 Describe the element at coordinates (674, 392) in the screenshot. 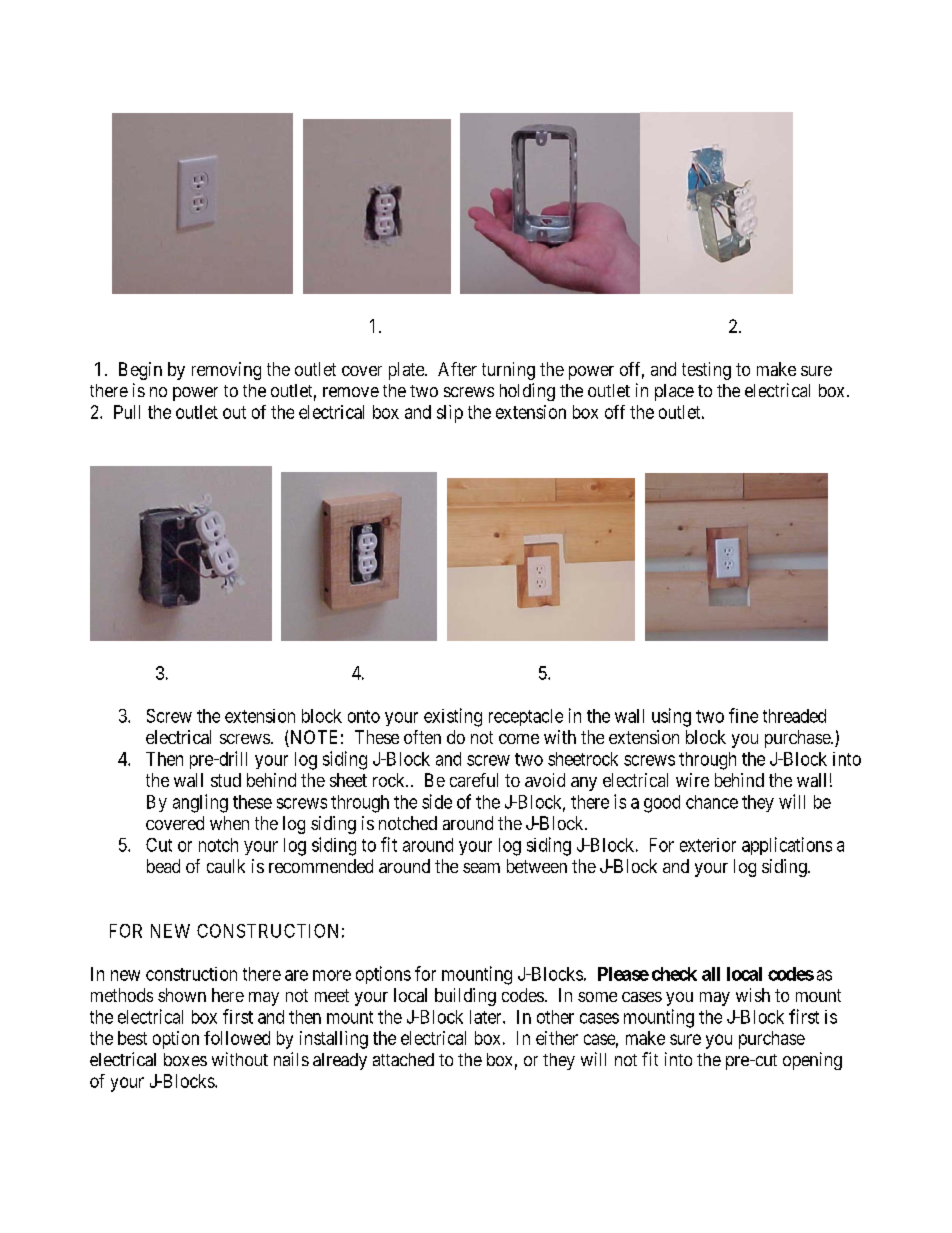

I see `place` at that location.
